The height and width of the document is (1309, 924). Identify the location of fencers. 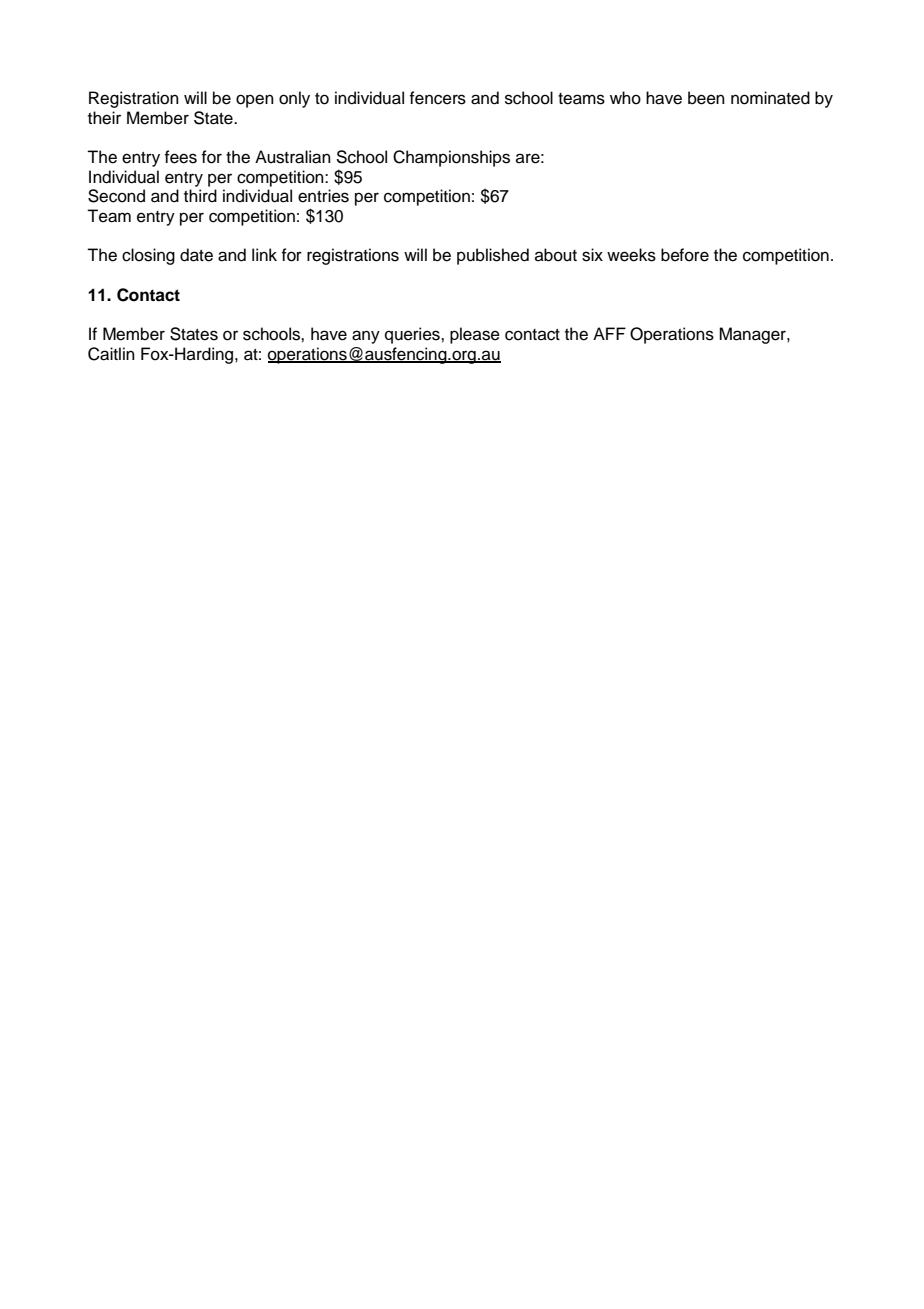
(437, 98).
